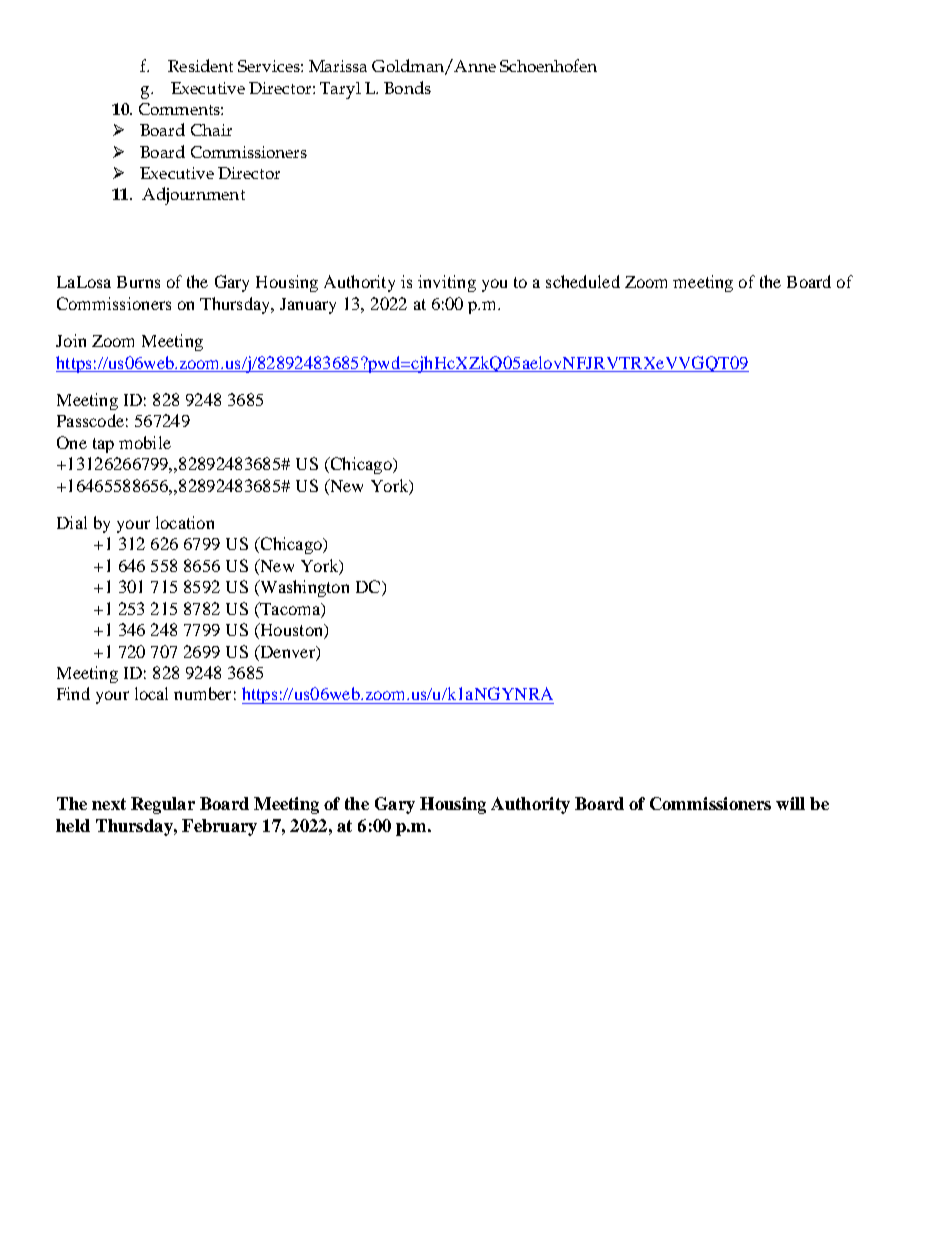 This screenshot has width=952, height=1233. What do you see at coordinates (163, 805) in the screenshot?
I see `Regular` at bounding box center [163, 805].
